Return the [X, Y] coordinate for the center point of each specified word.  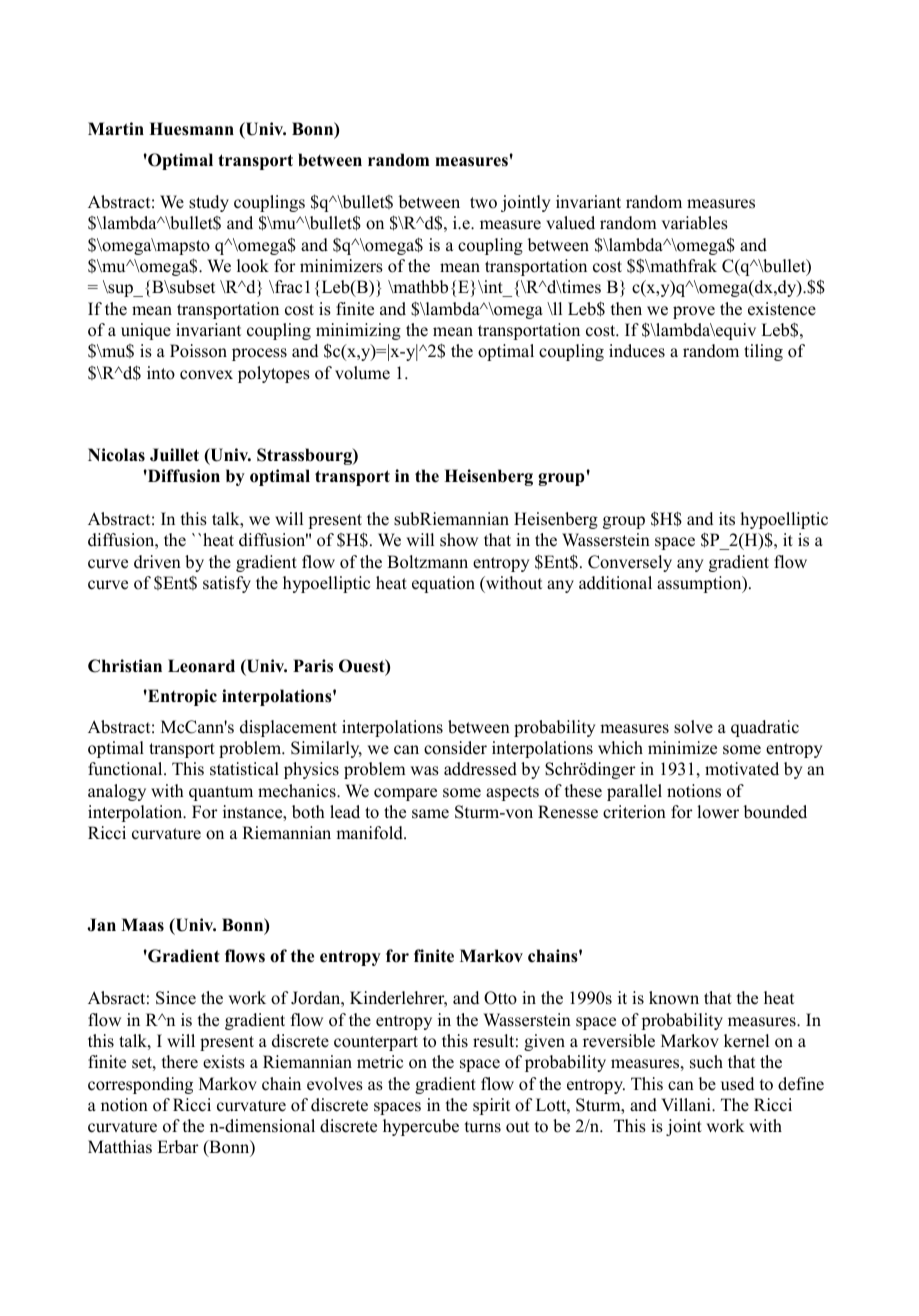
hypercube [421, 1127]
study [209, 203]
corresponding [140, 1085]
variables [695, 223]
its [727, 519]
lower [718, 812]
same [430, 814]
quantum [221, 793]
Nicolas [116, 455]
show [459, 540]
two [483, 203]
